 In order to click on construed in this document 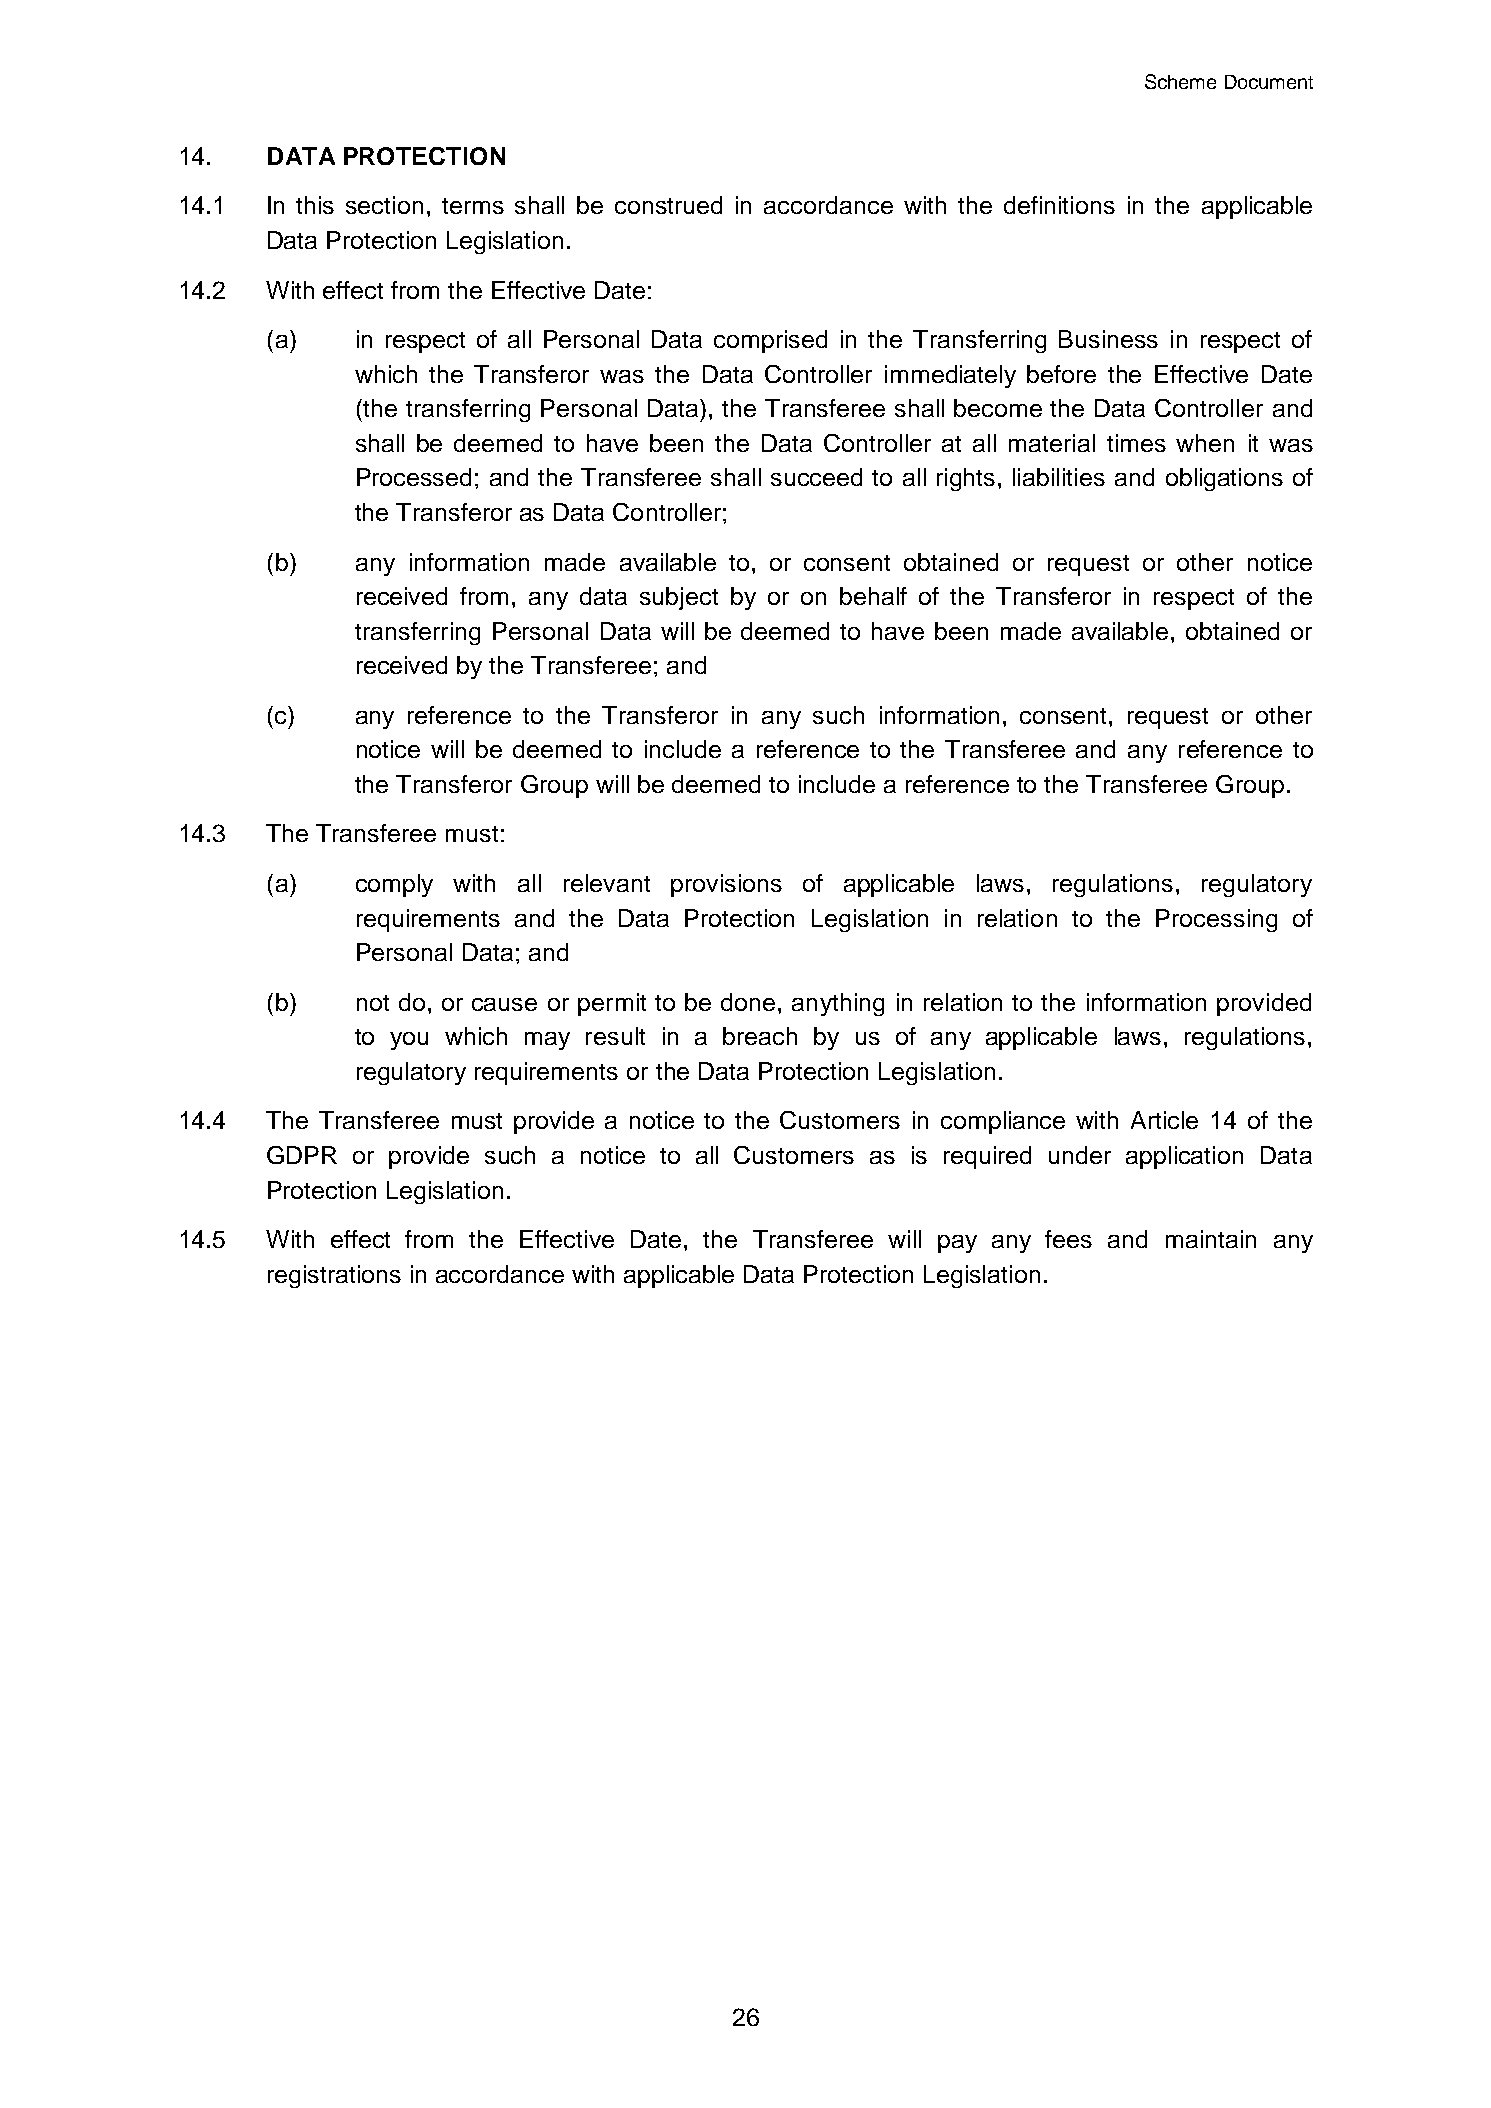, I will do `click(668, 205)`.
